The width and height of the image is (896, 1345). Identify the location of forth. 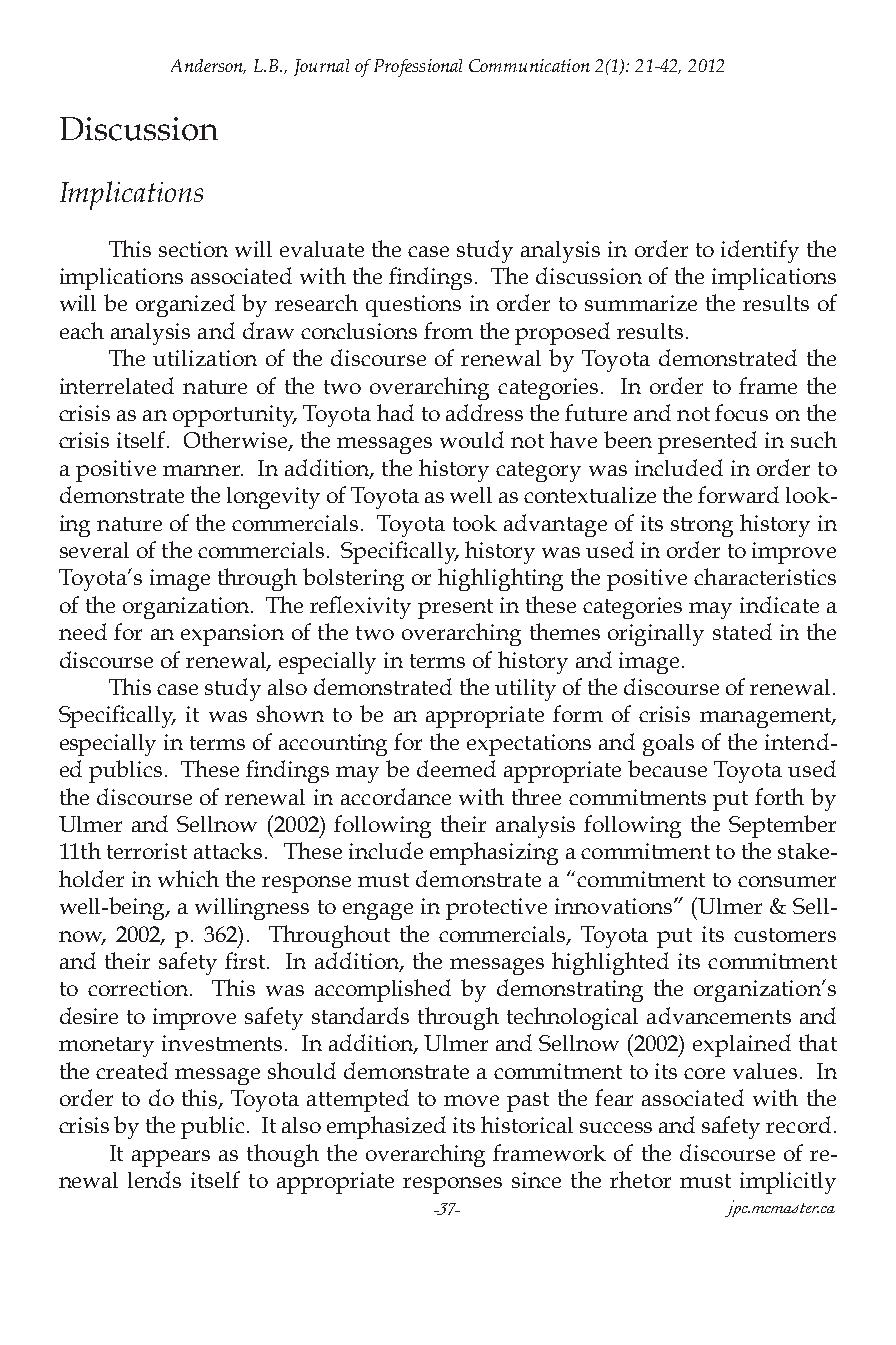
(779, 796).
